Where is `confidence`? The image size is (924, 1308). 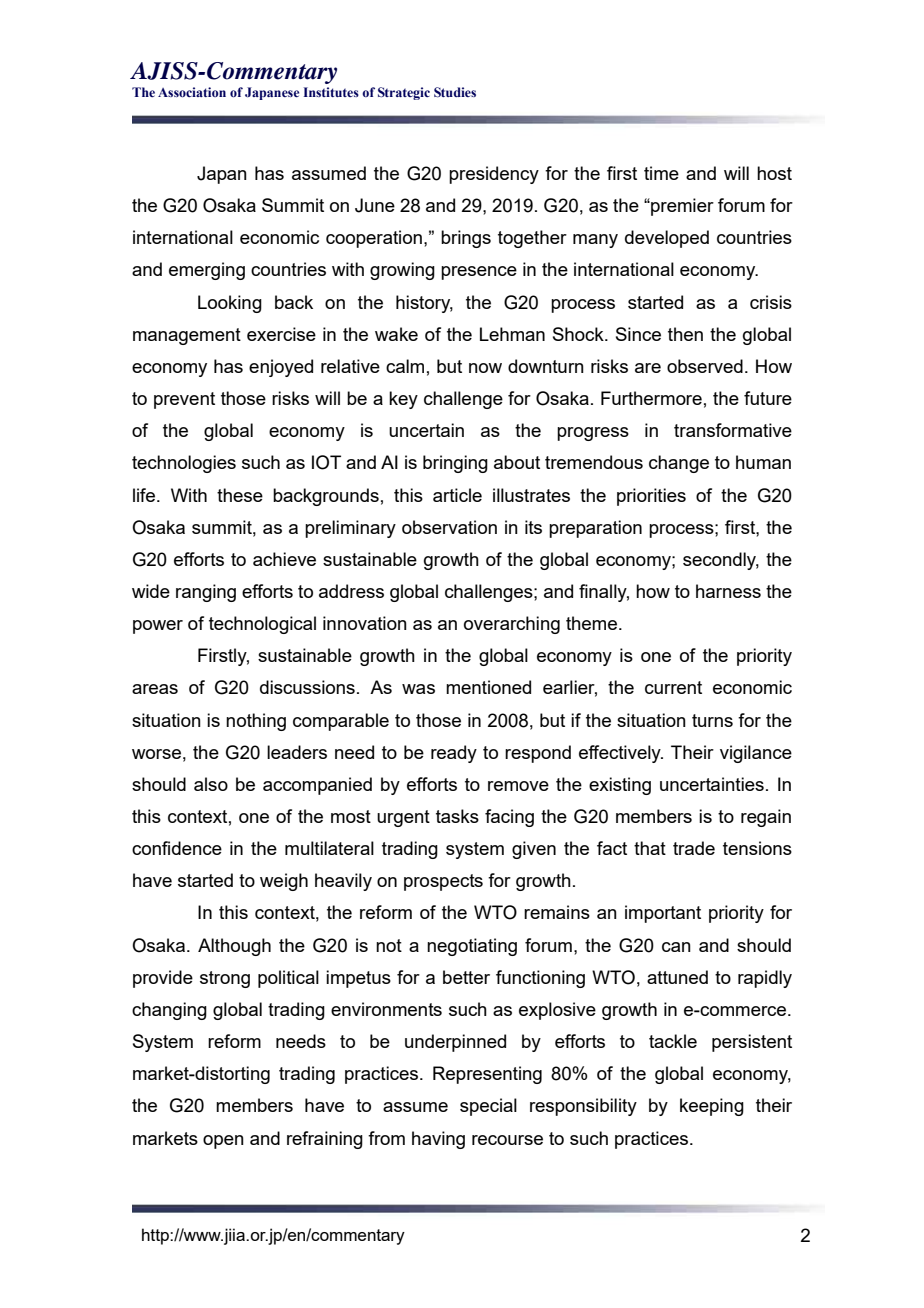
confidence is located at coordinates (177, 848).
